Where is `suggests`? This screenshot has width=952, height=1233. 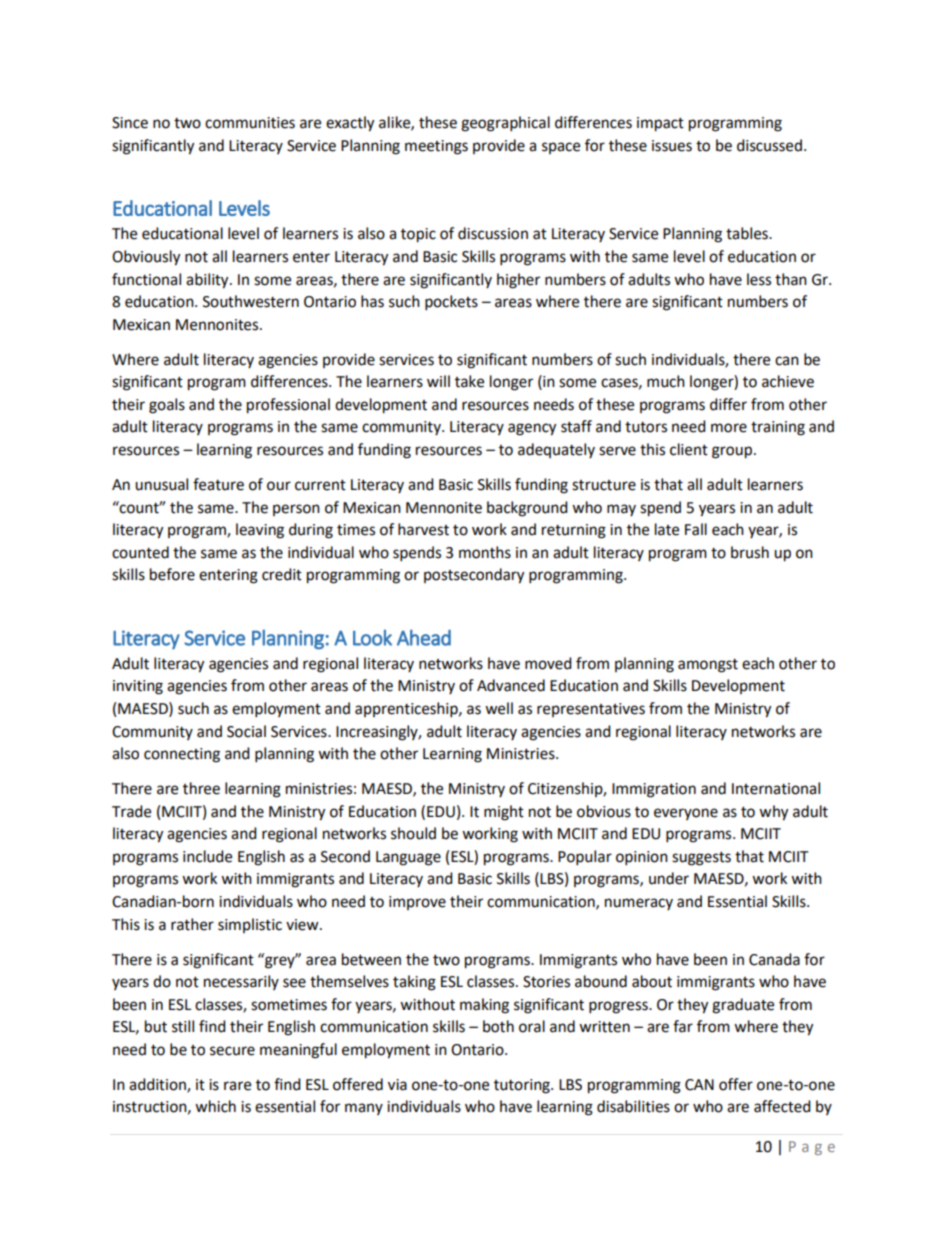
suggests is located at coordinates (701, 859).
